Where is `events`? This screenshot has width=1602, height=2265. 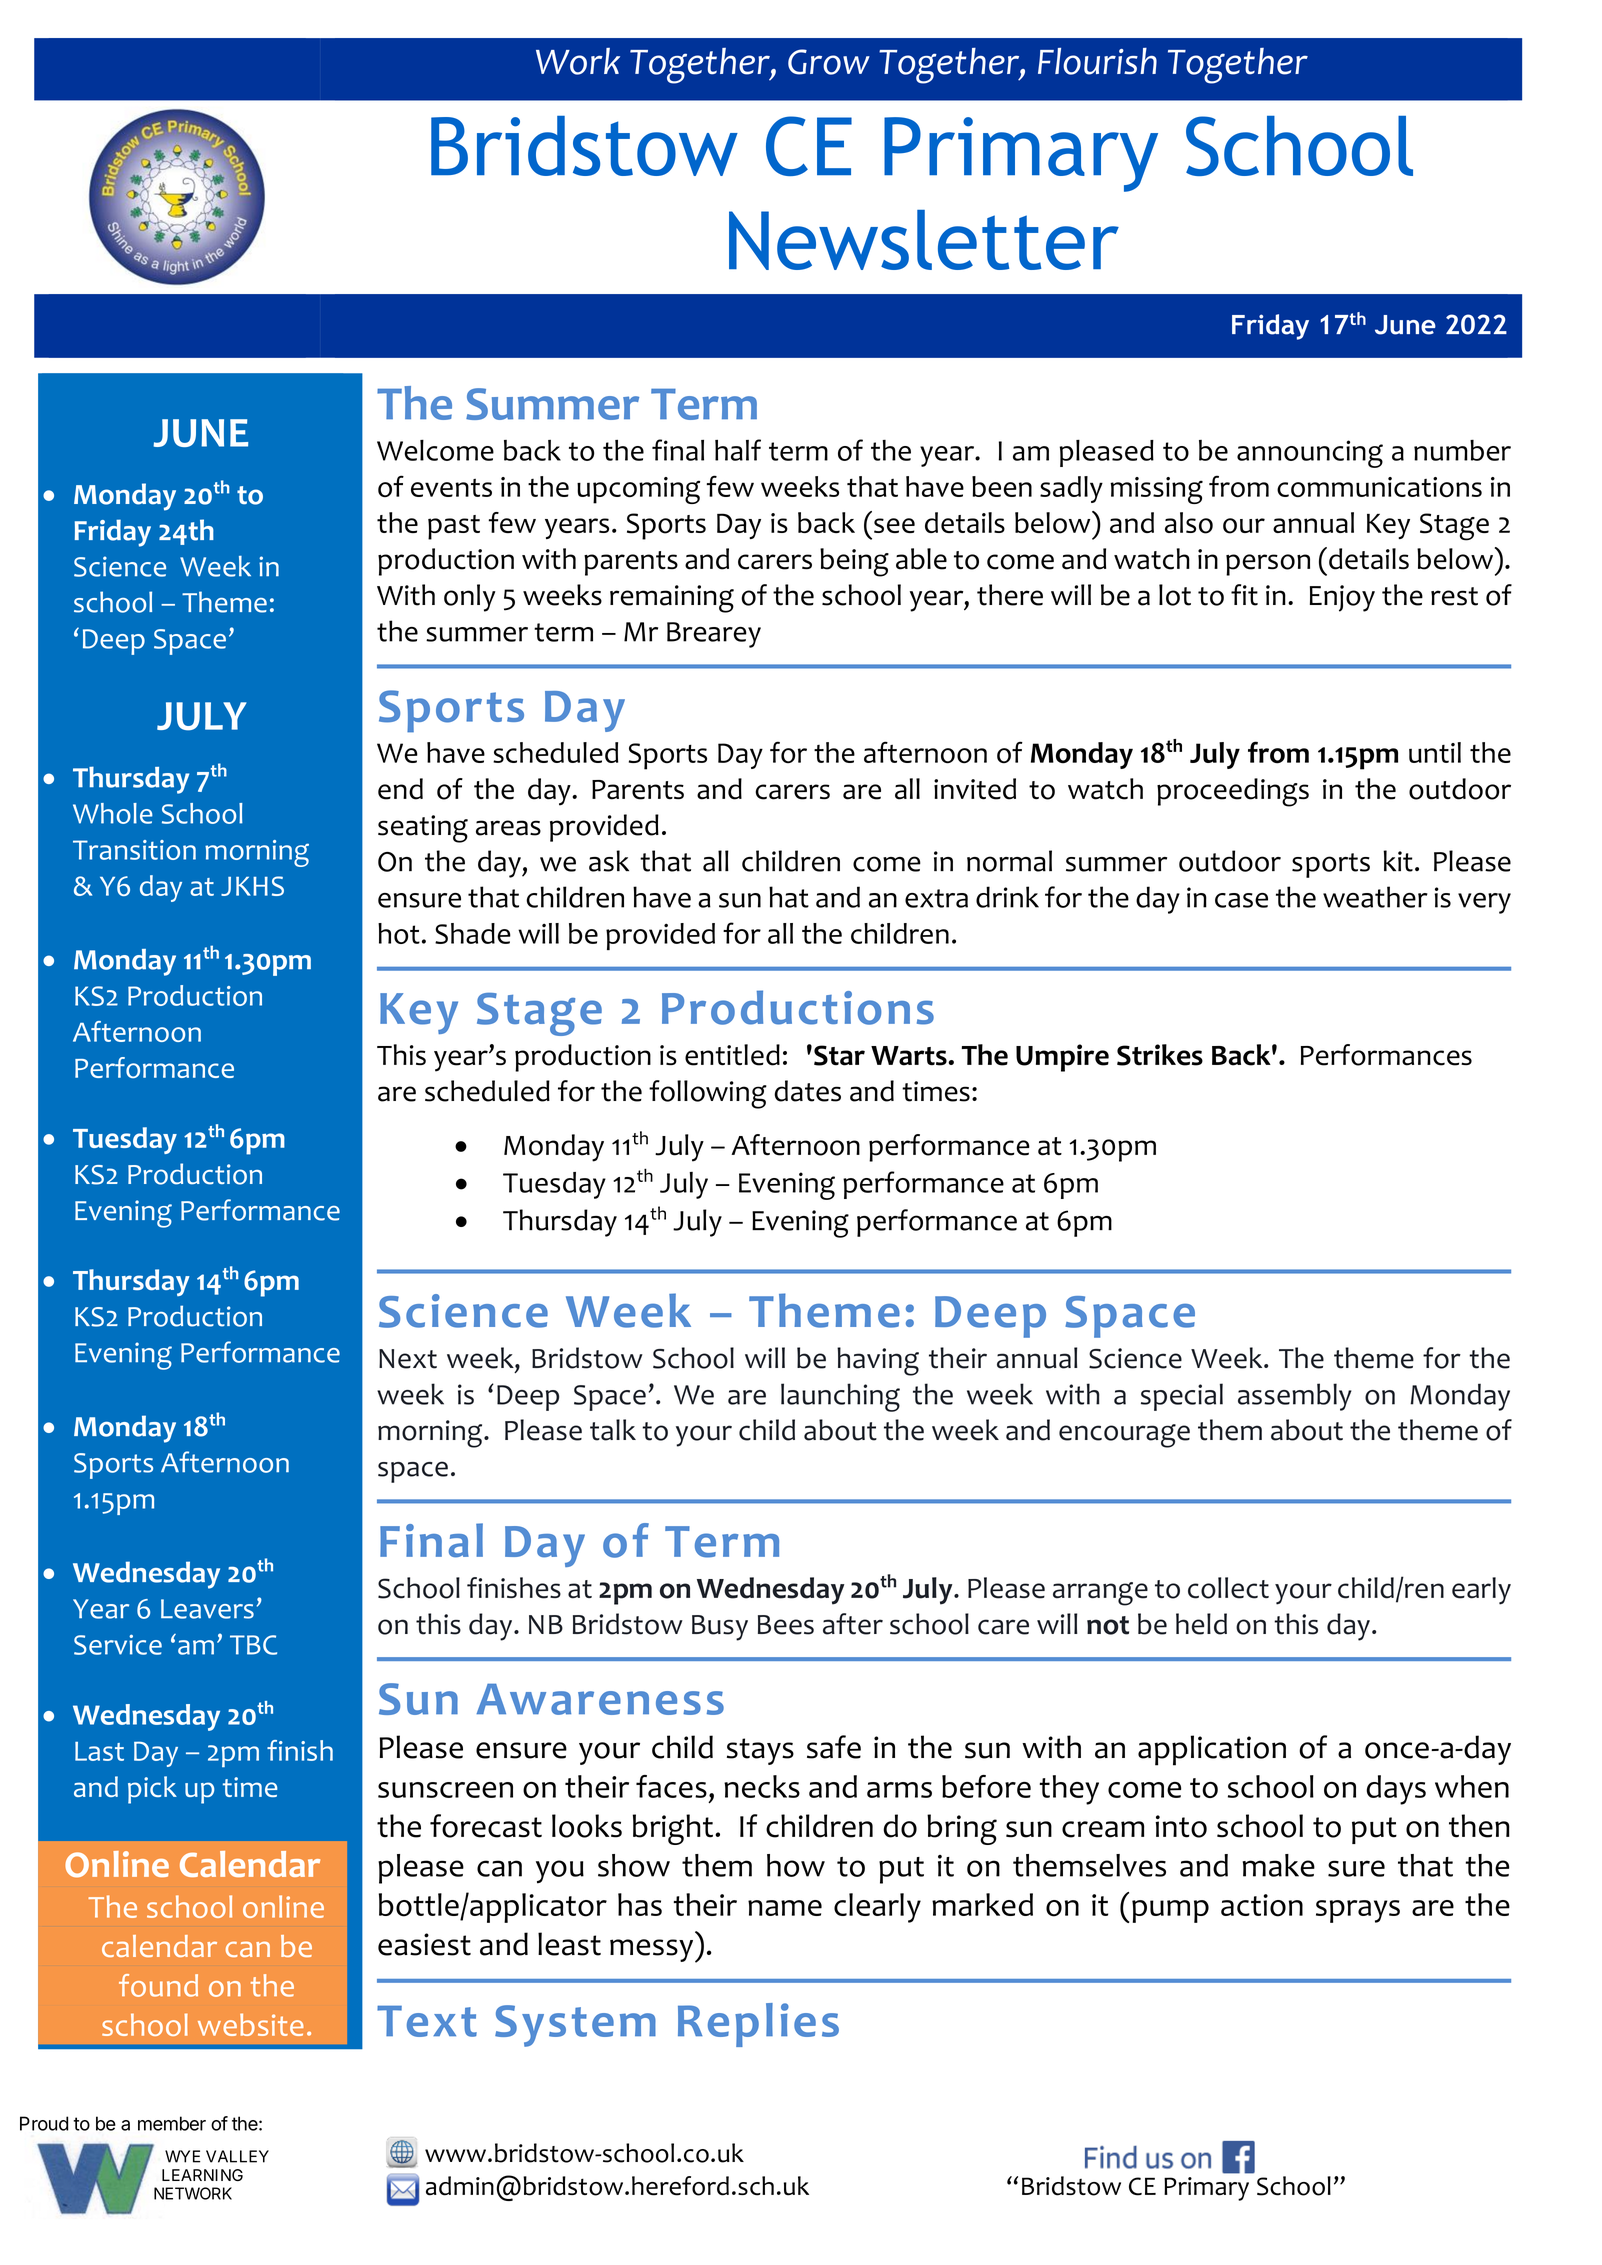 events is located at coordinates (451, 488).
